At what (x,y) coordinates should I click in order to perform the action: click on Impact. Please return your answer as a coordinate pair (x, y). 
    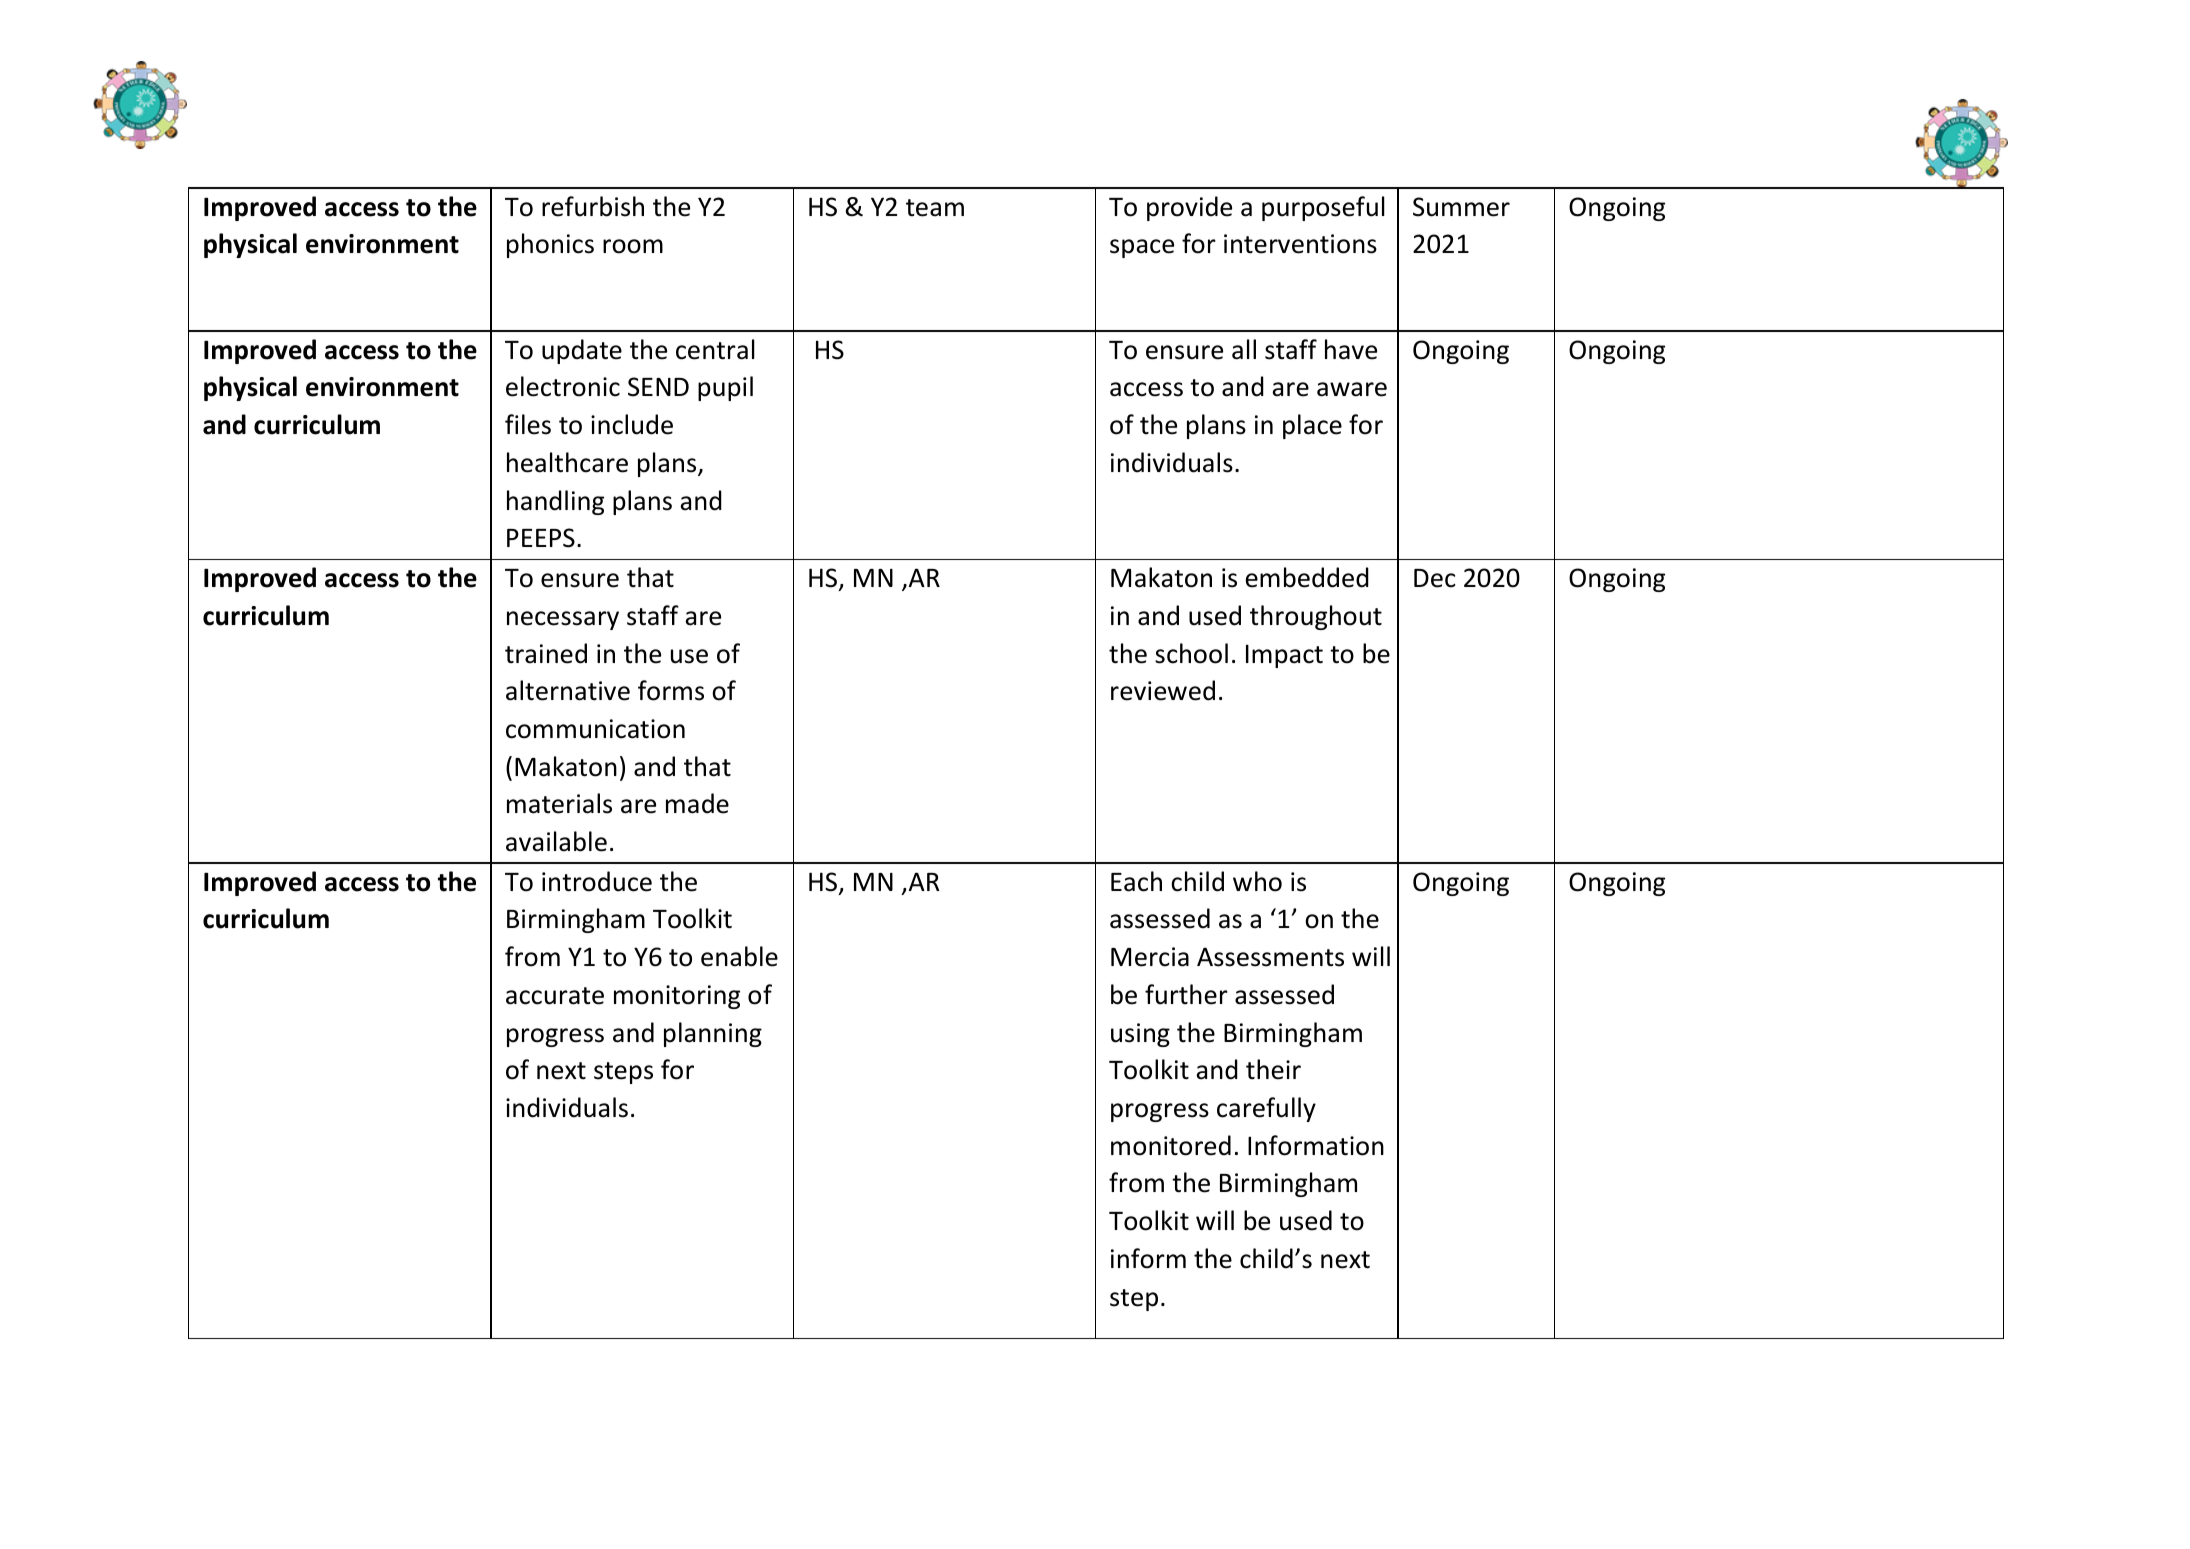
    Looking at the image, I should click on (1284, 656).
